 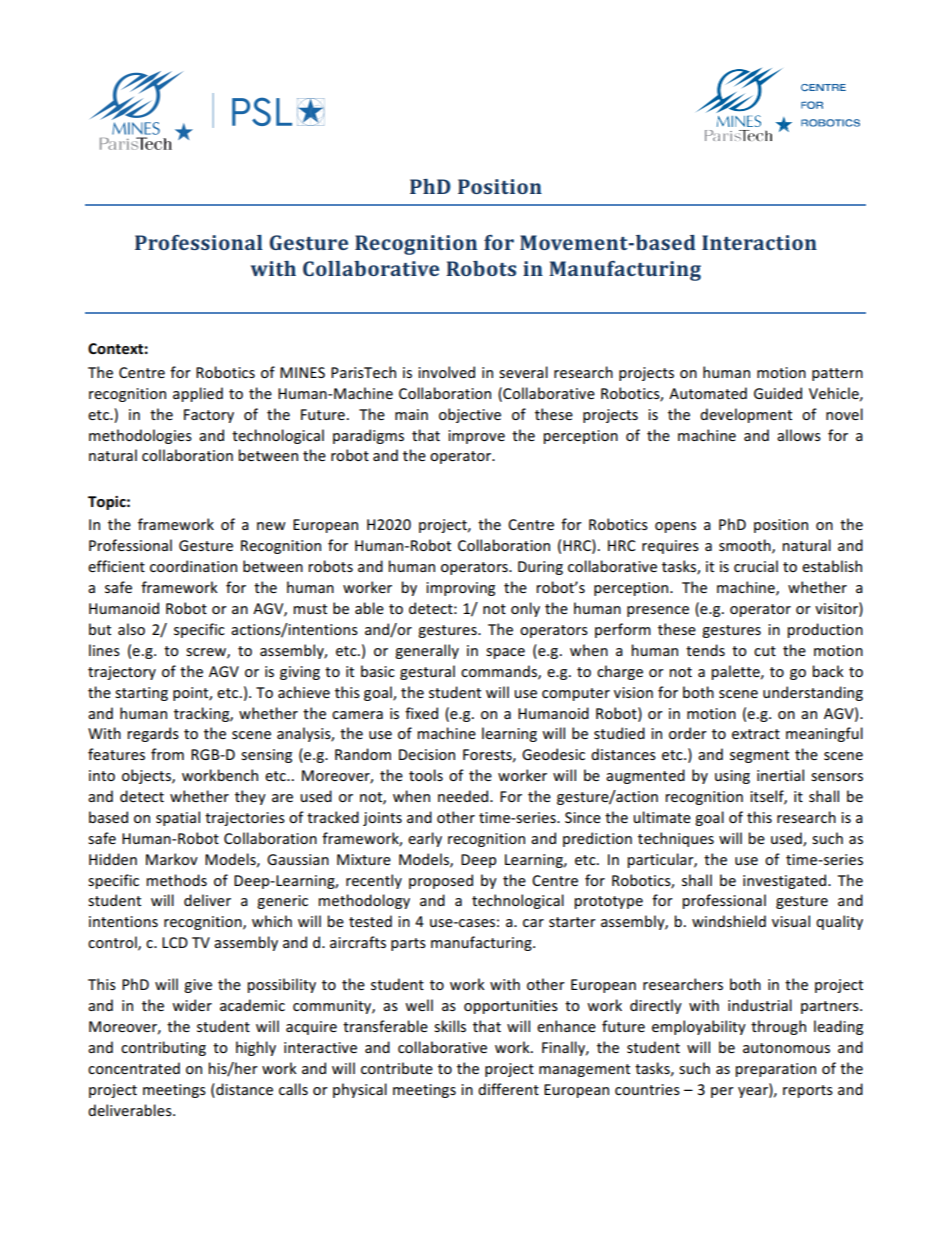 I want to click on objective, so click(x=470, y=415).
